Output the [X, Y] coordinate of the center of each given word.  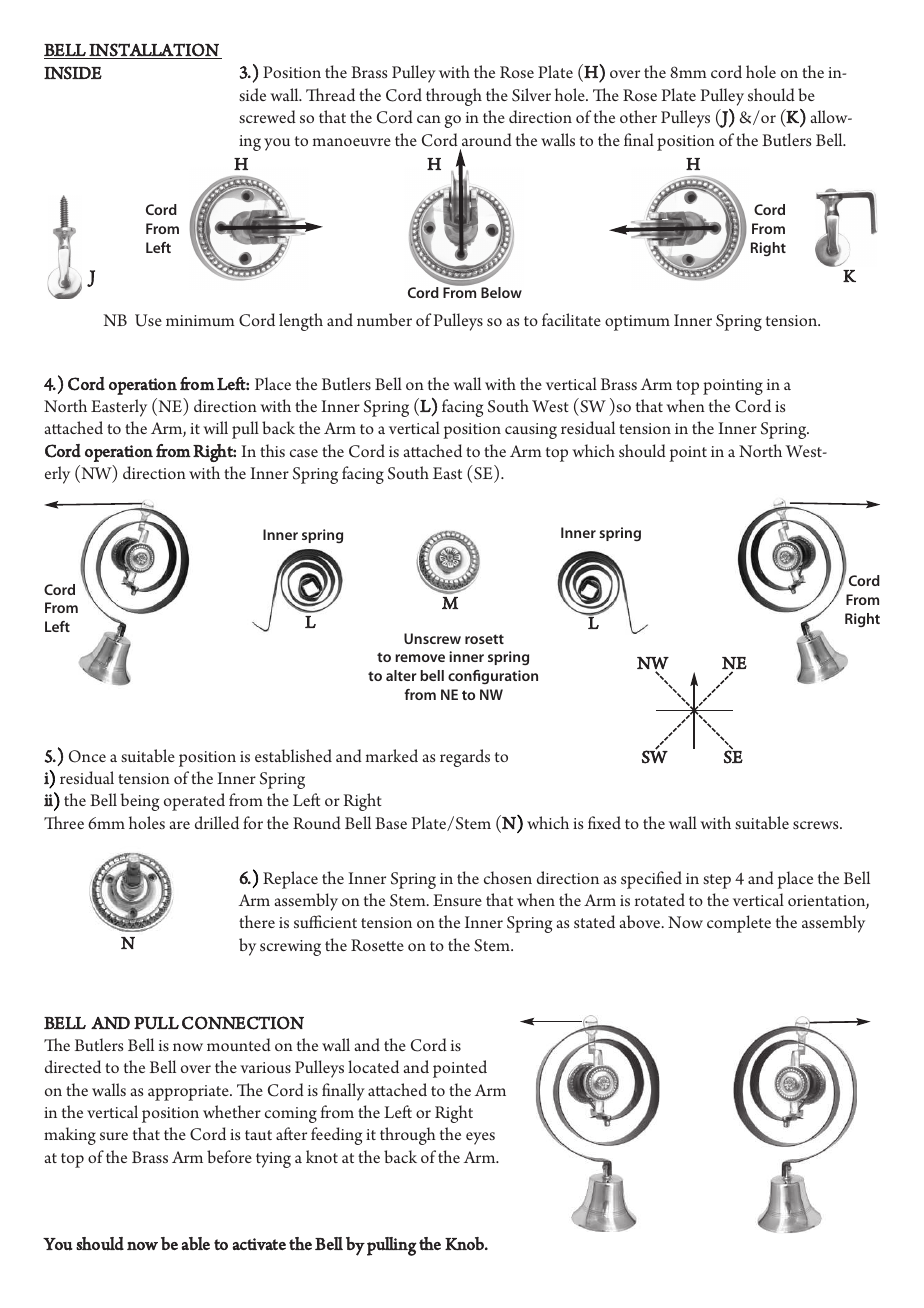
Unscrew [432, 638]
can [429, 119]
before [229, 1156]
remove [420, 658]
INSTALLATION [154, 51]
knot [322, 1156]
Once [87, 756]
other [638, 116]
